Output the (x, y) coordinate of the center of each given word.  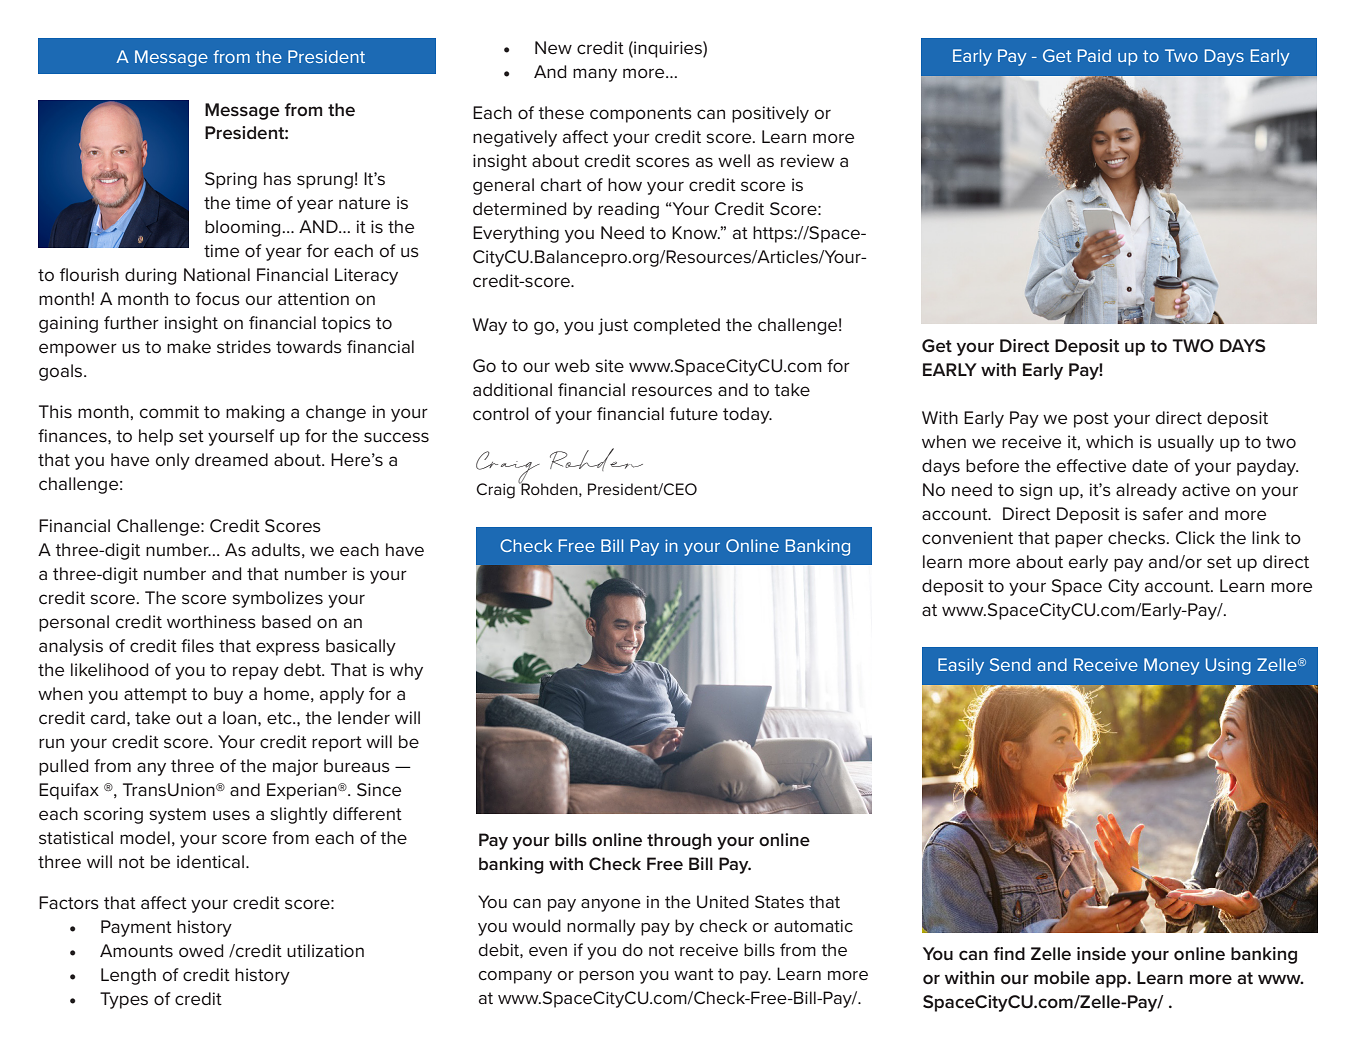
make (189, 347)
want (694, 974)
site (609, 366)
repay (256, 673)
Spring (231, 180)
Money (1172, 666)
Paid (1094, 55)
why (406, 671)
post (1091, 420)
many (595, 75)
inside (1101, 954)
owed (201, 951)
